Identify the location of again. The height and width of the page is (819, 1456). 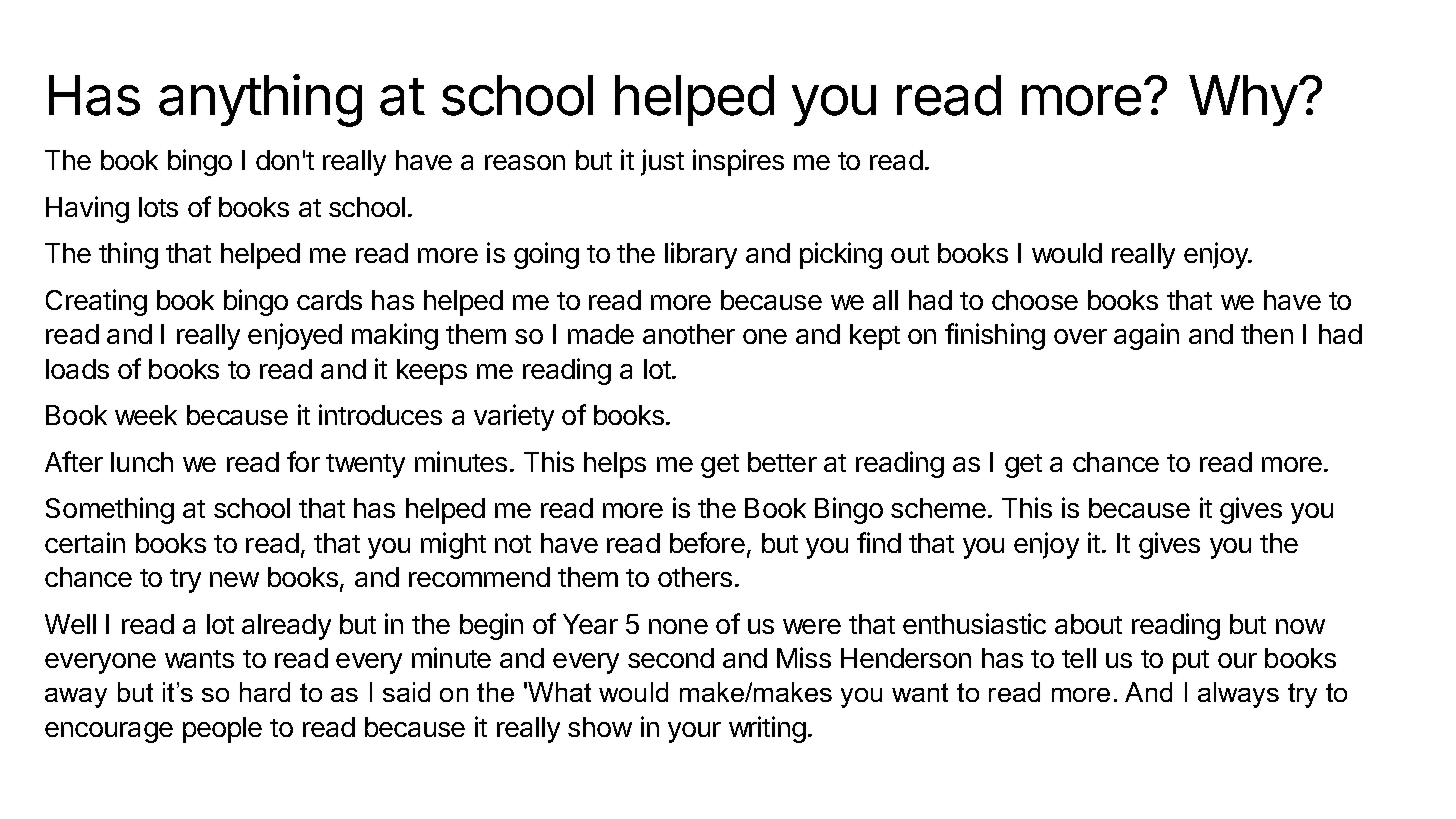
(1146, 336).
